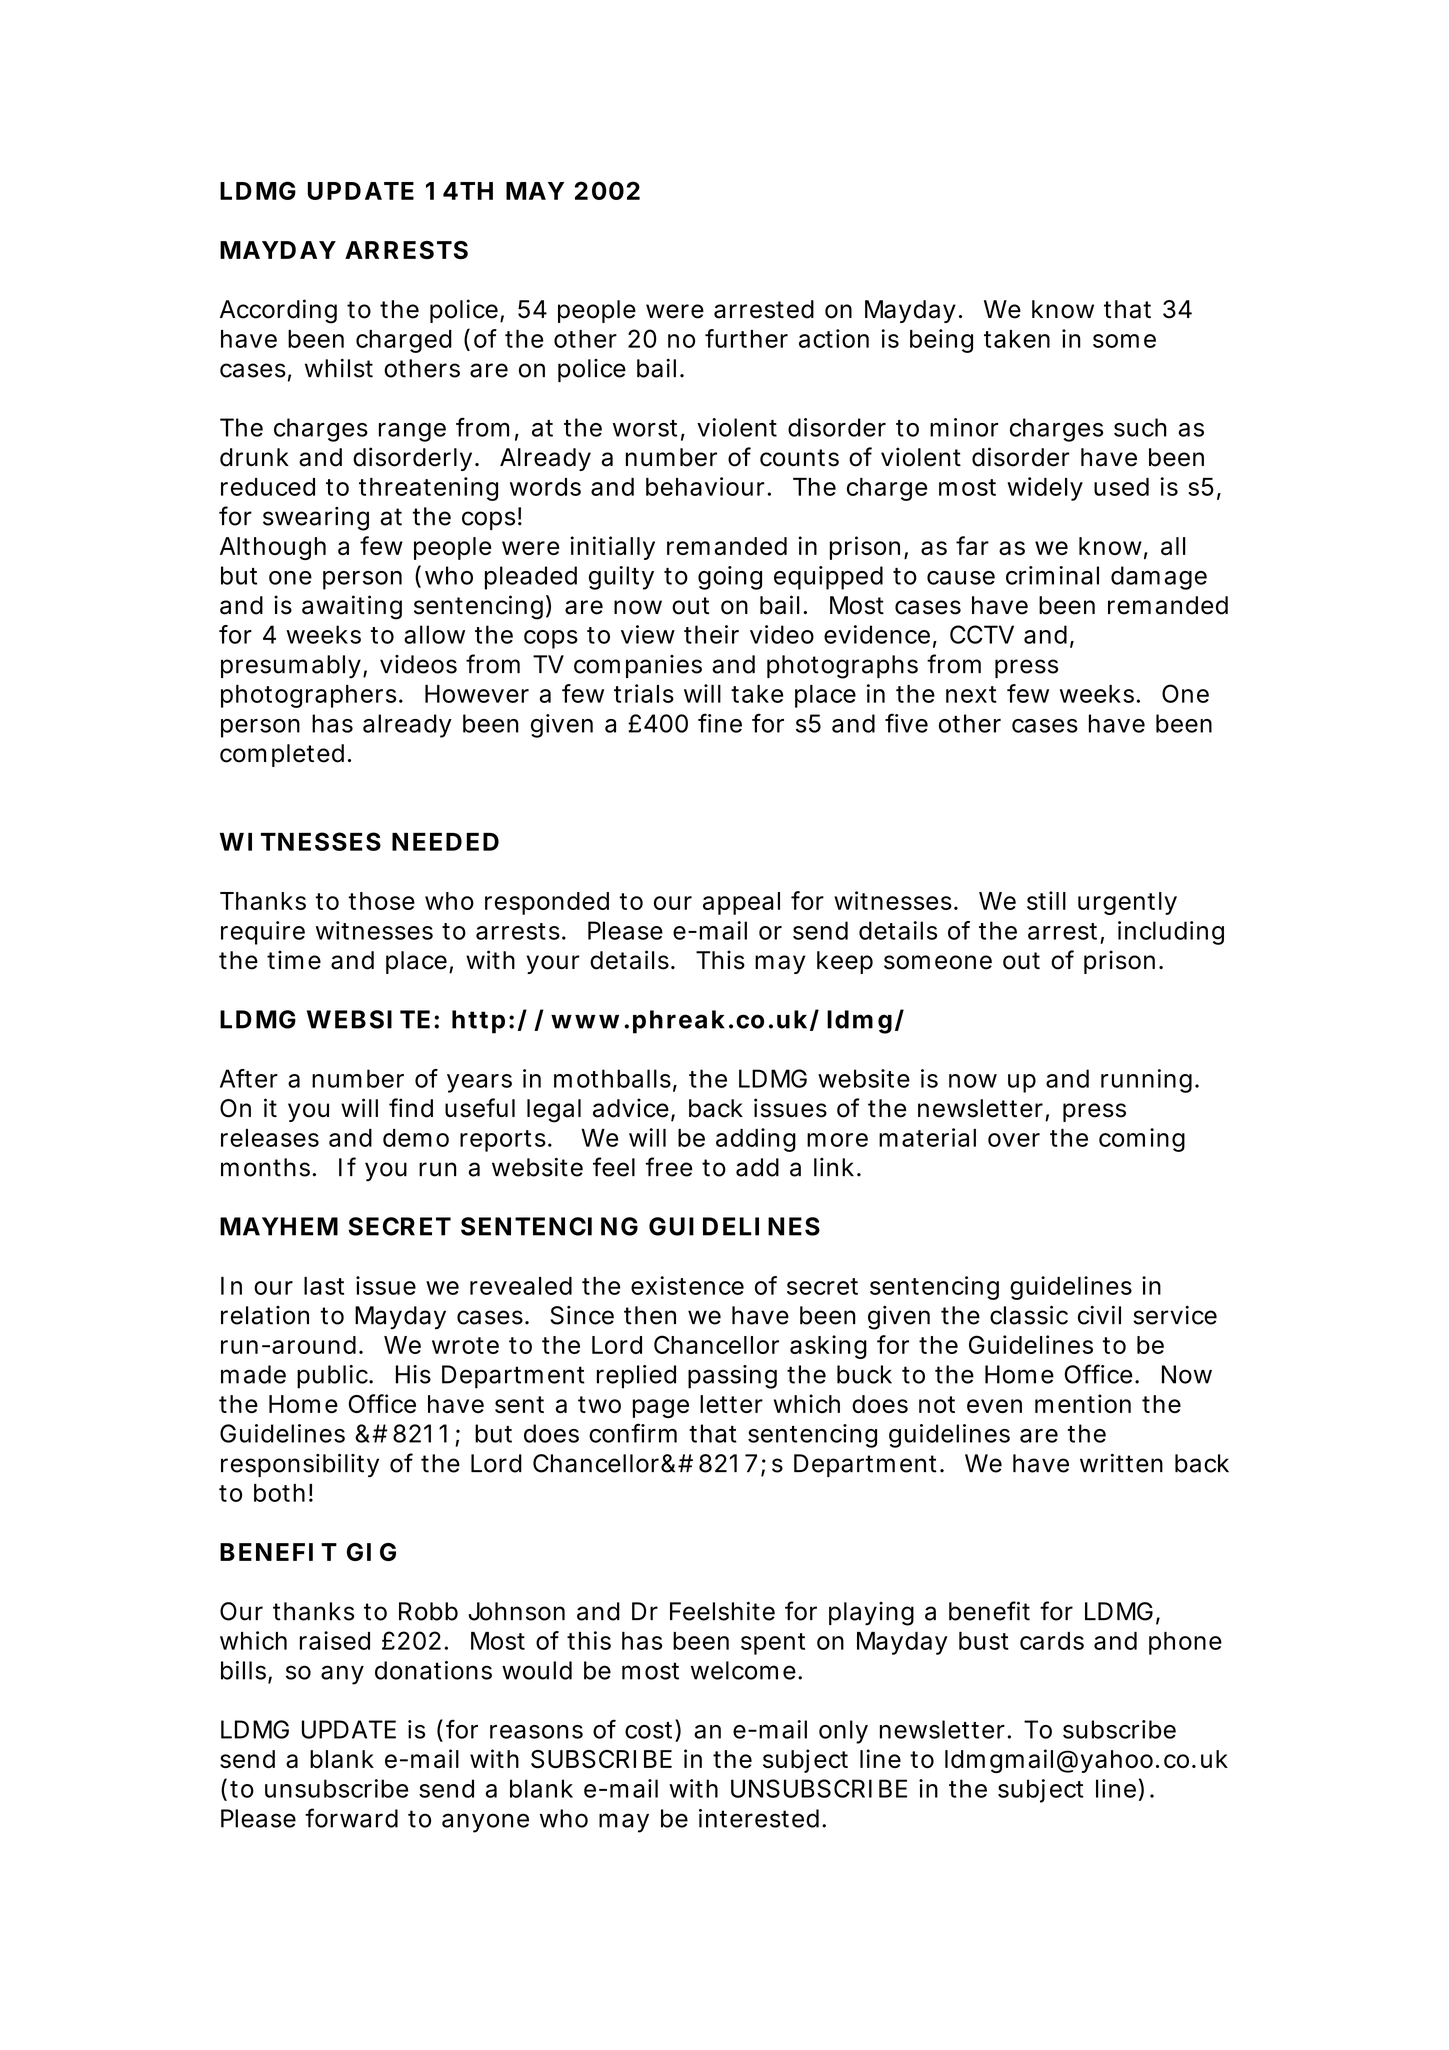 The width and height of the screenshot is (1449, 2050). I want to click on advice, so click(631, 1108).
